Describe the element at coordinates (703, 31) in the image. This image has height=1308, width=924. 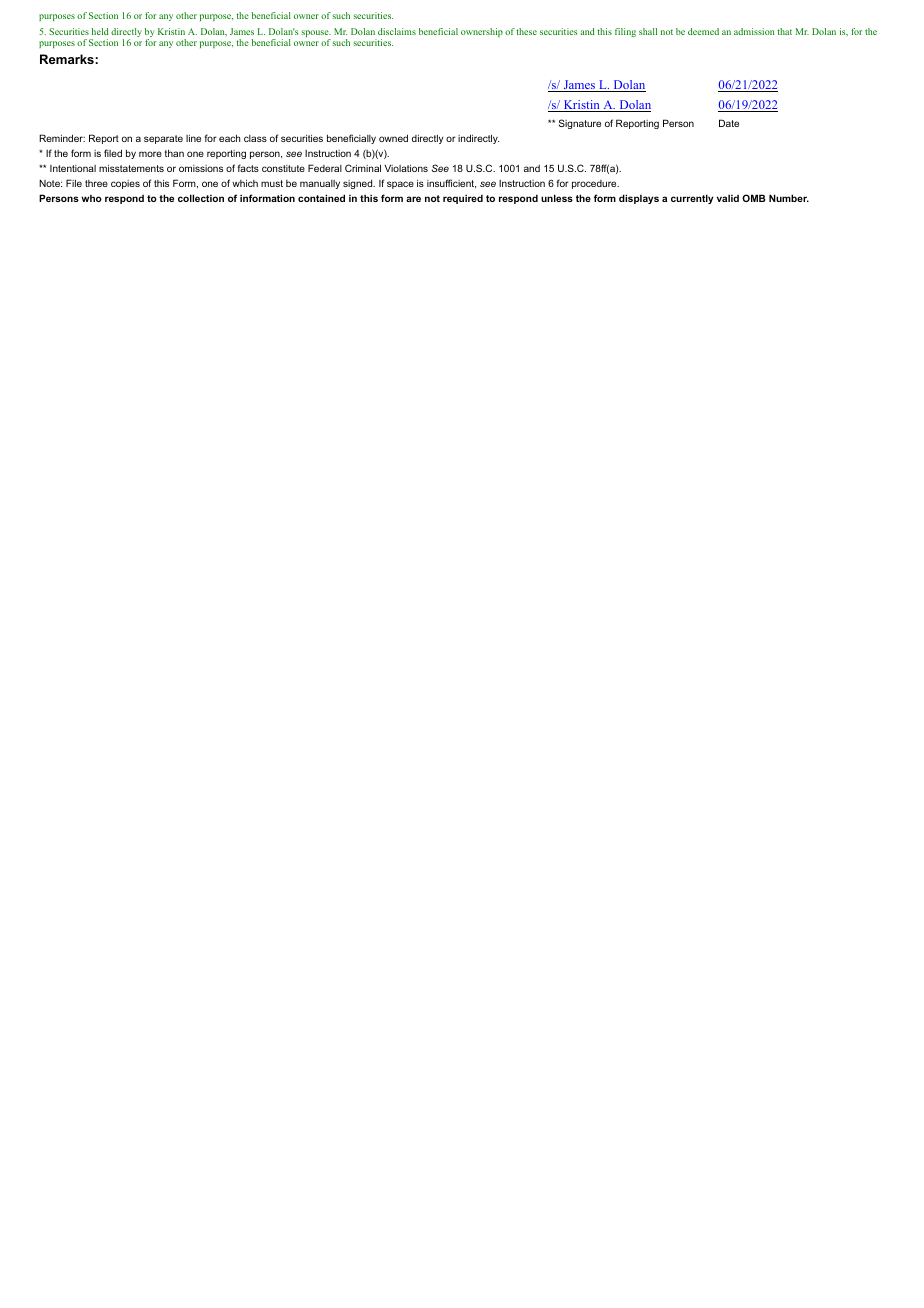
I see `deemed` at that location.
